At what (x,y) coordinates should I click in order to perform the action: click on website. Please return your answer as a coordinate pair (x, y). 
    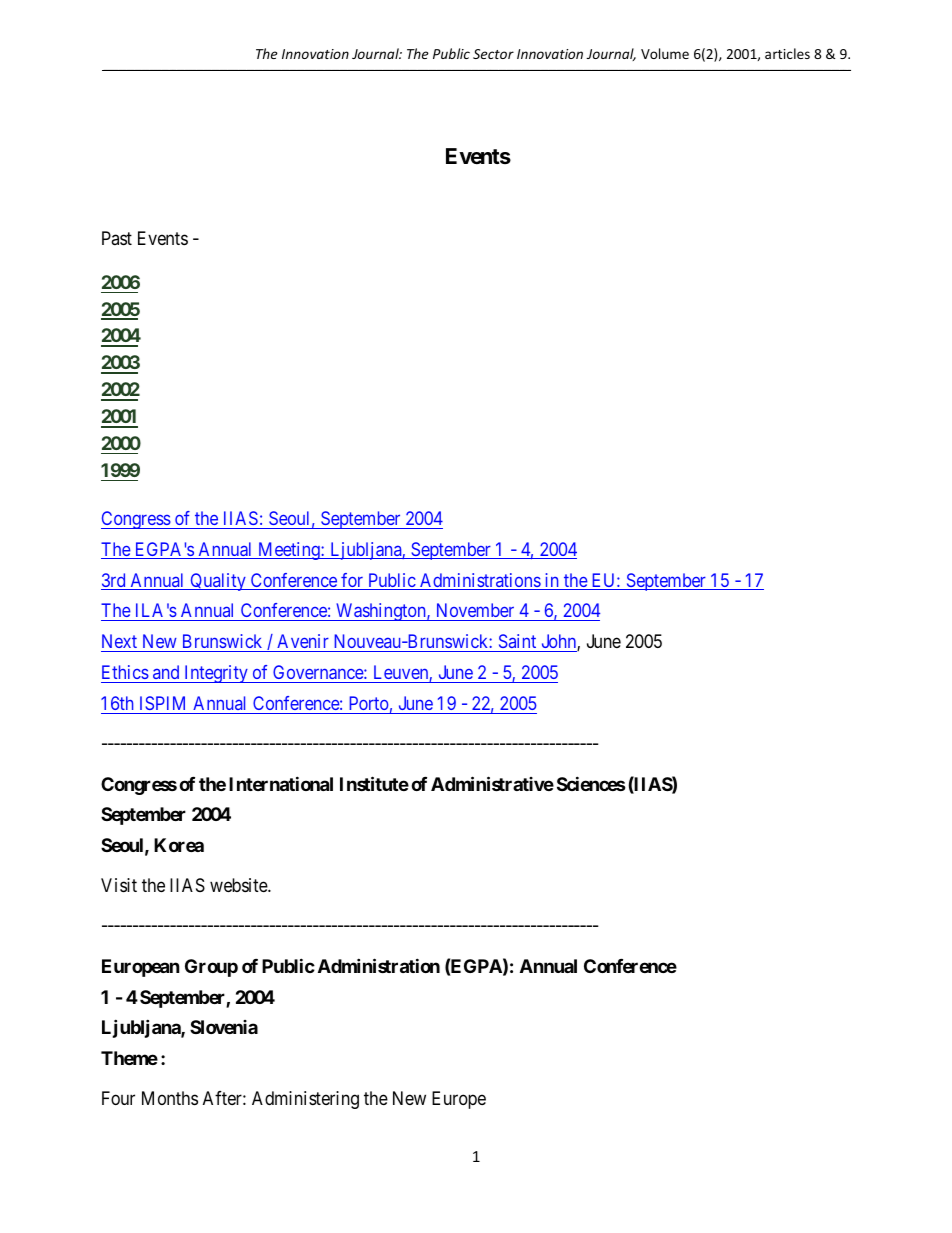
    Looking at the image, I should click on (239, 885).
